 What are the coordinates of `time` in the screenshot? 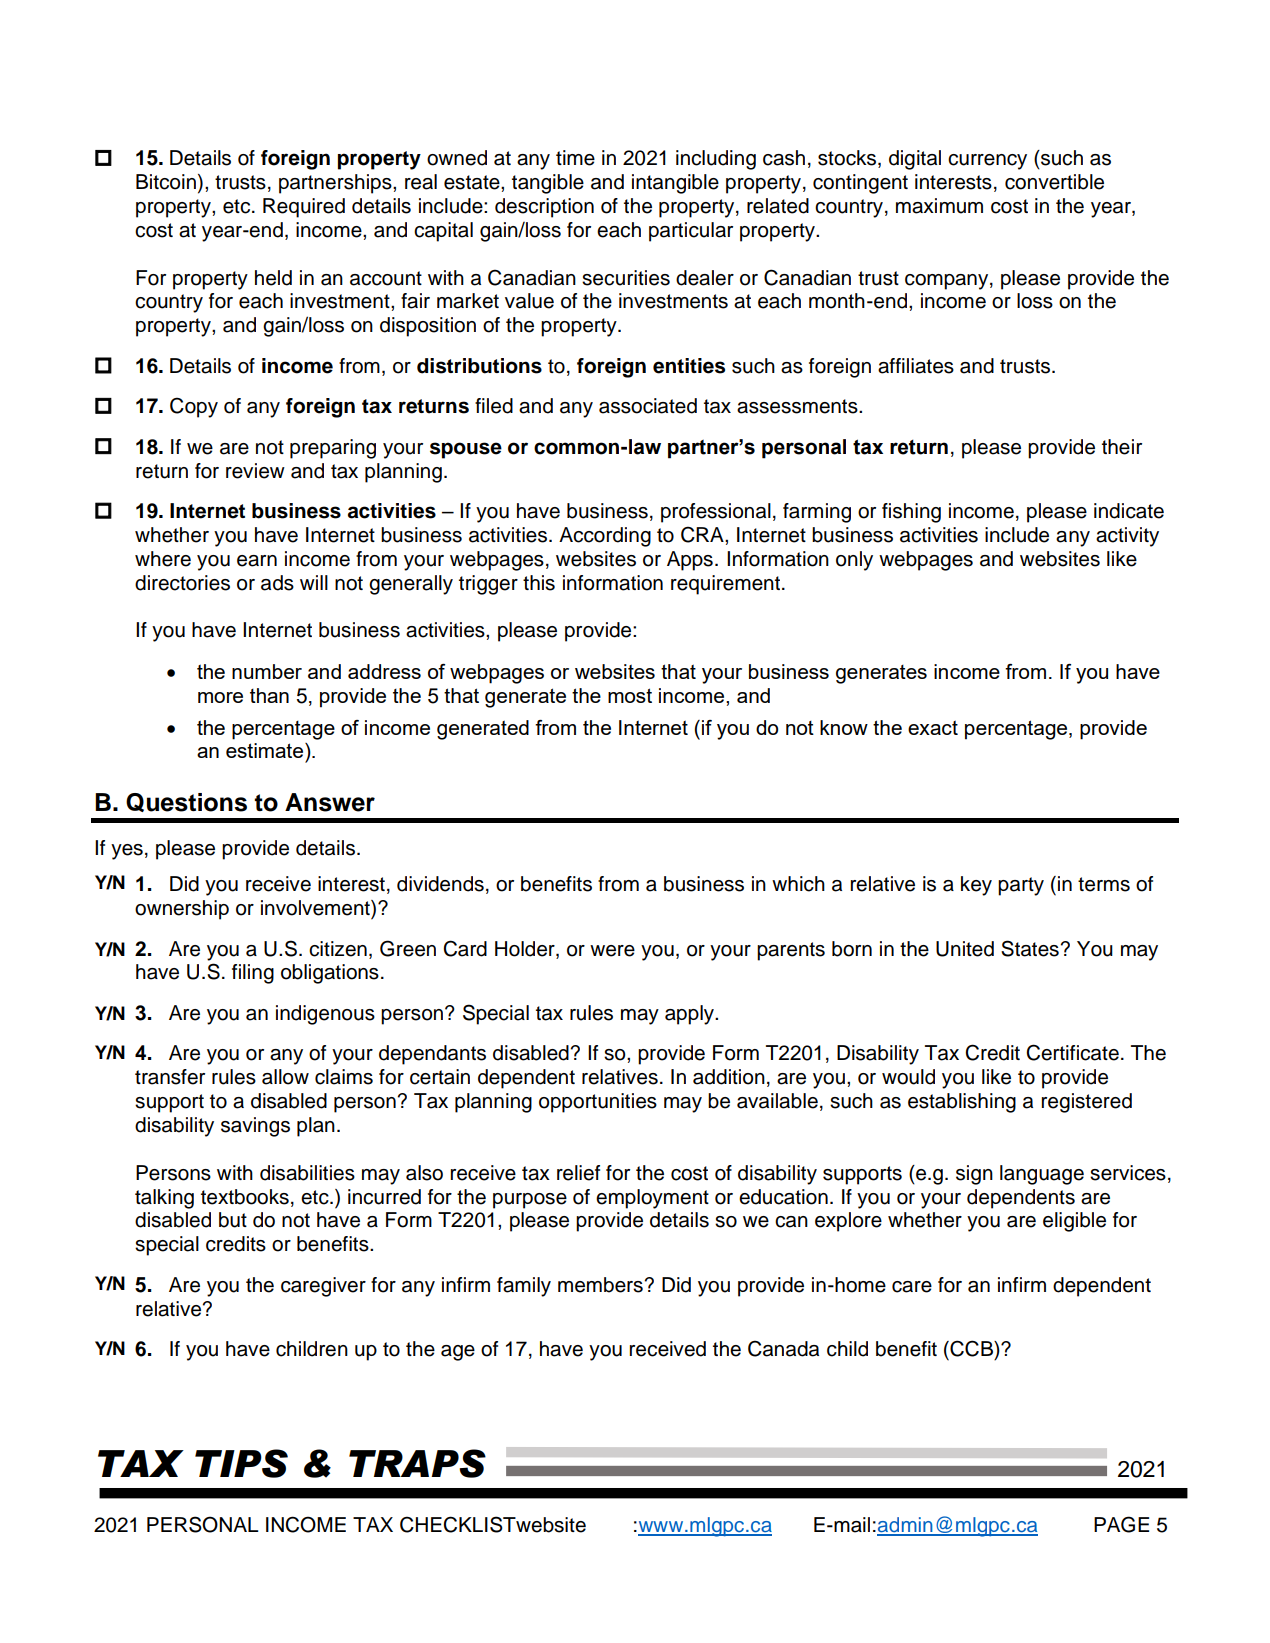 It's located at (575, 158).
